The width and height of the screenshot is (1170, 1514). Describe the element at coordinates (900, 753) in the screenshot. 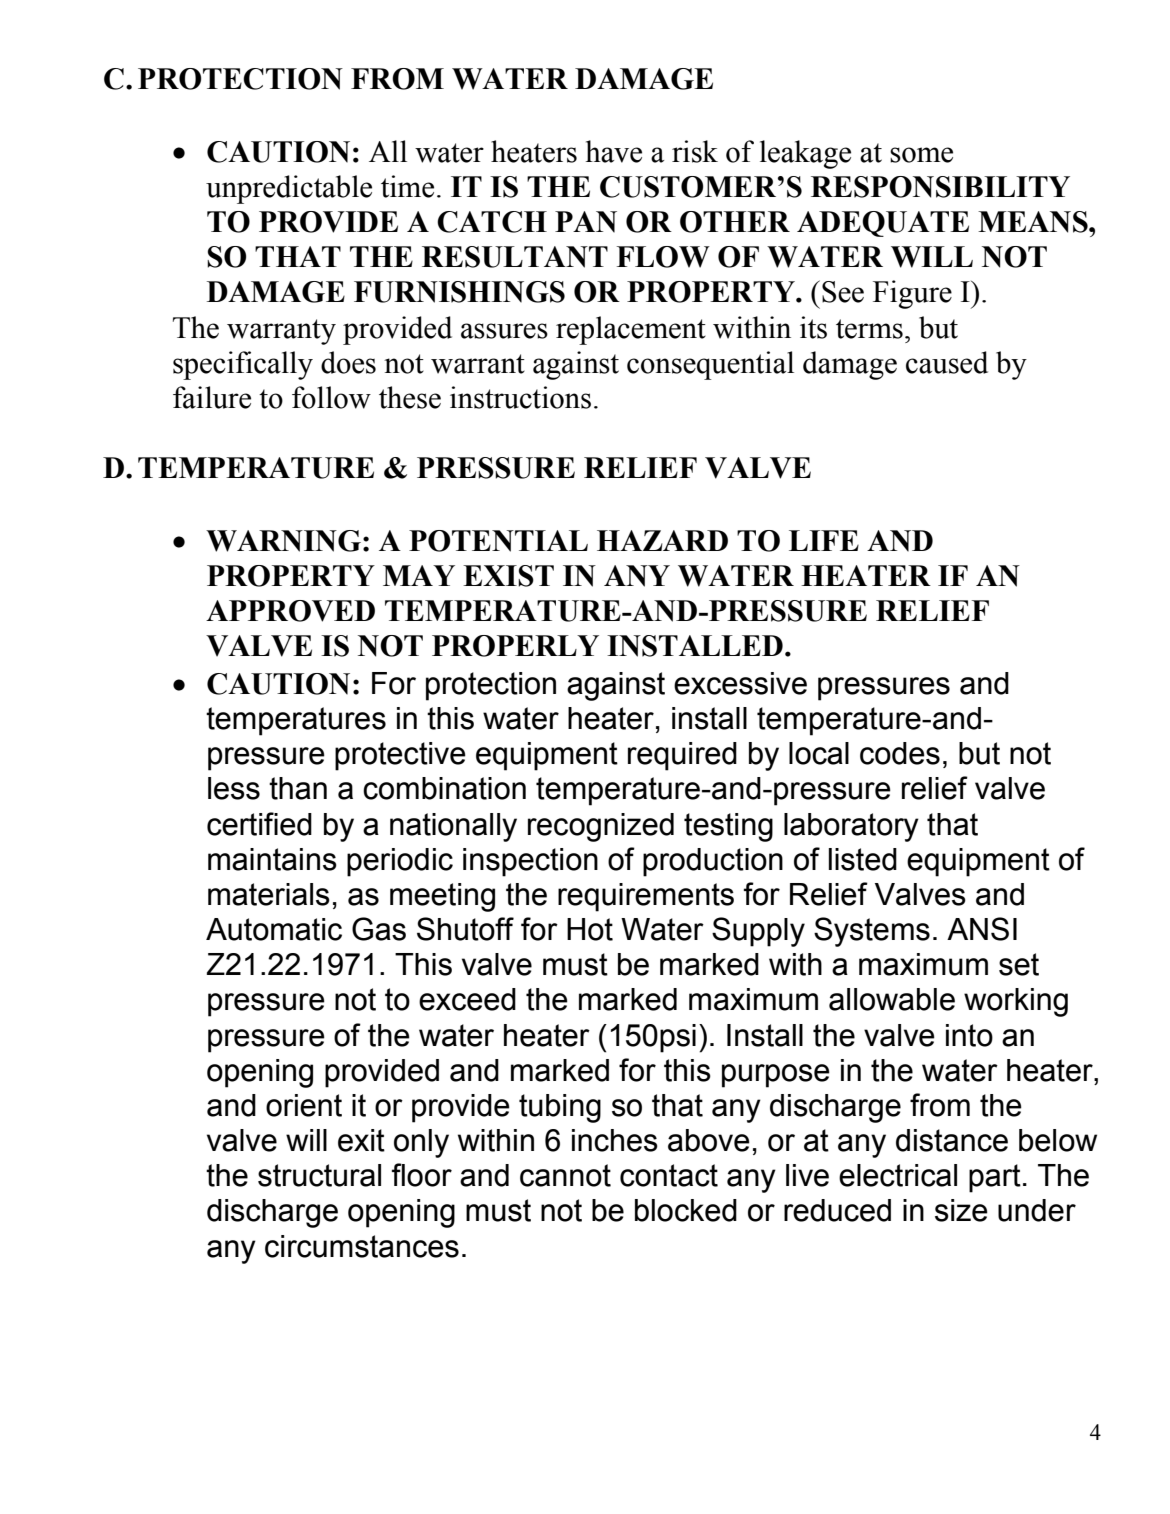

I see `codes` at that location.
